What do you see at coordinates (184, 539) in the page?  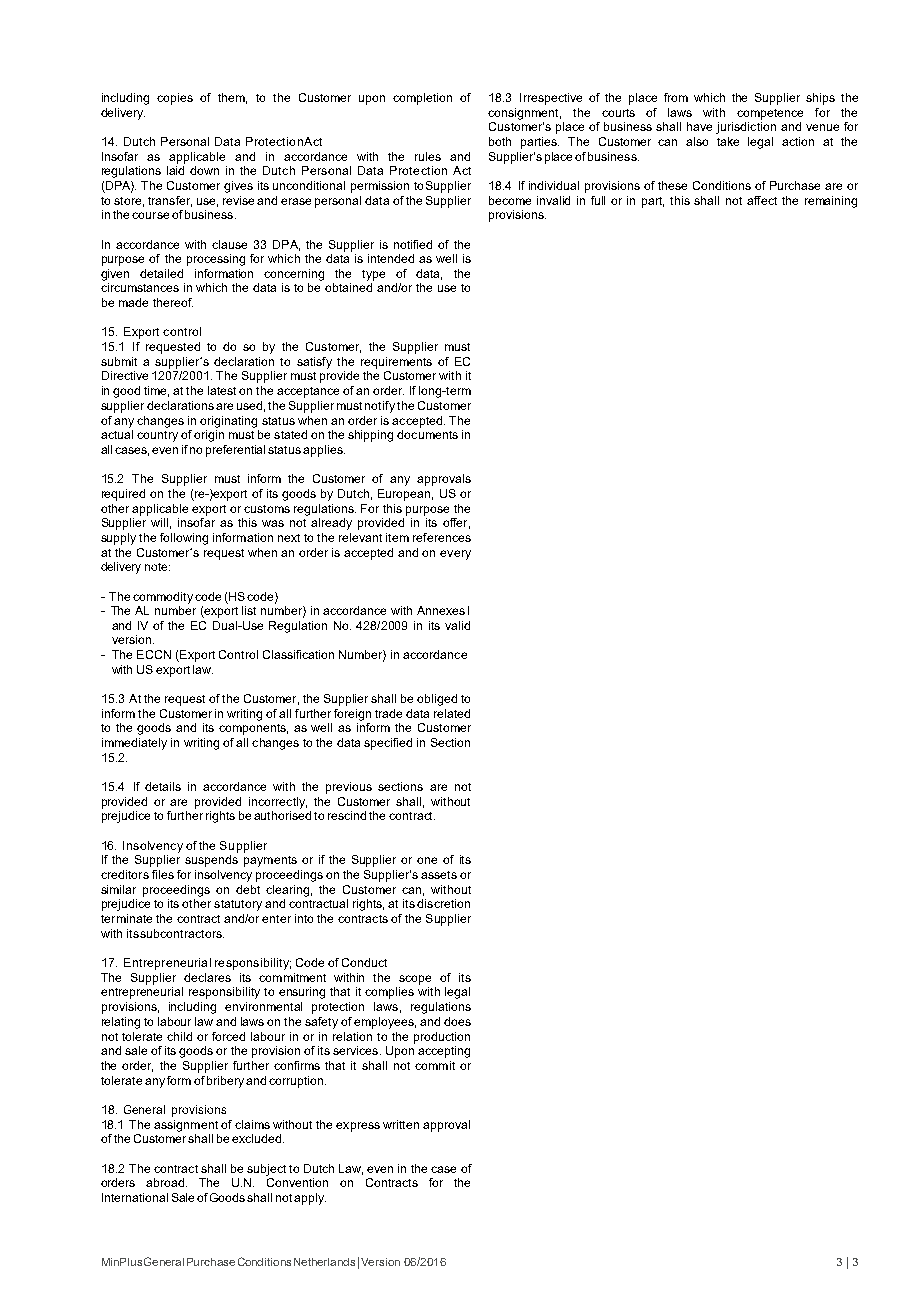 I see `following` at bounding box center [184, 539].
